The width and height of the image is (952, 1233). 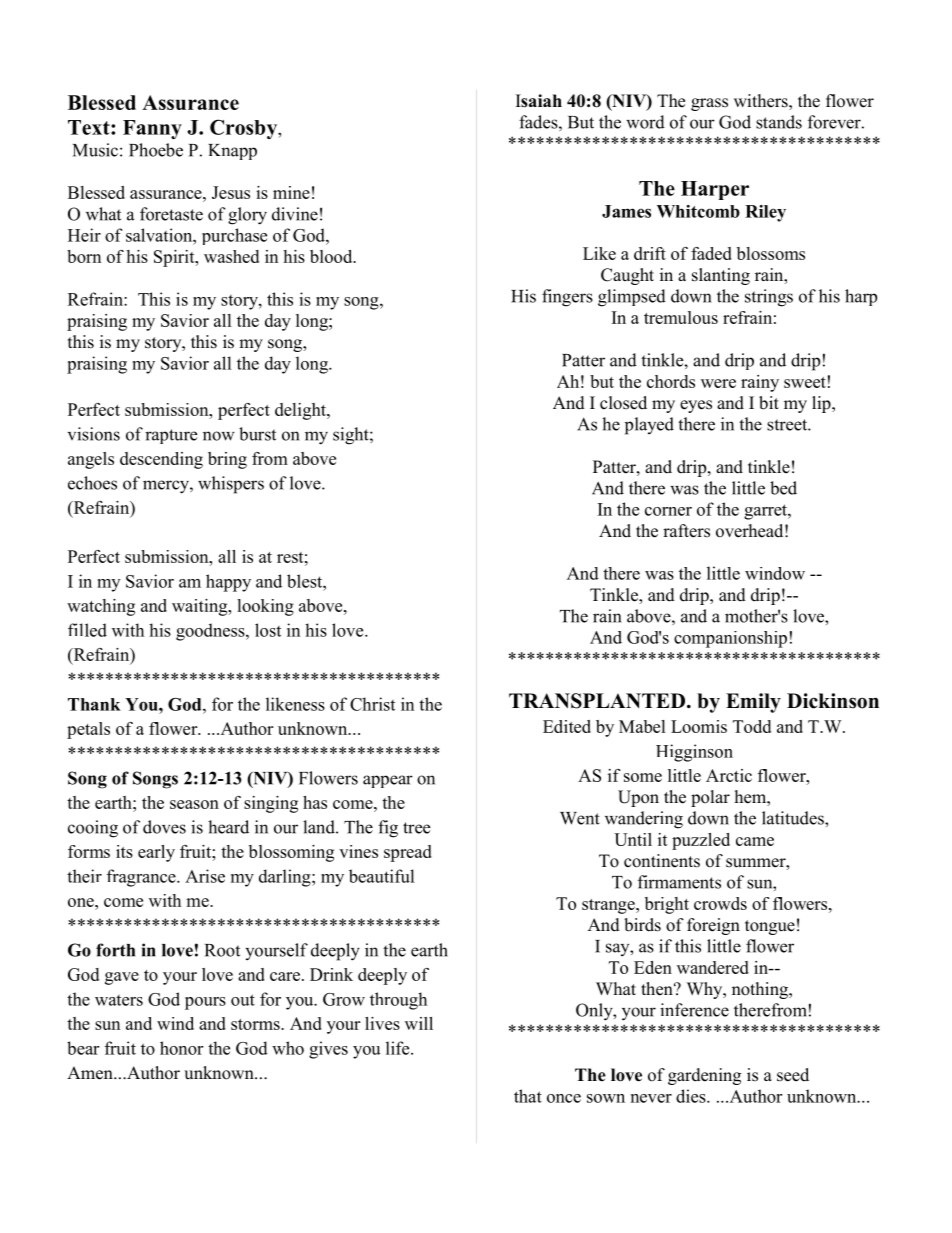 I want to click on stands, so click(x=779, y=122).
